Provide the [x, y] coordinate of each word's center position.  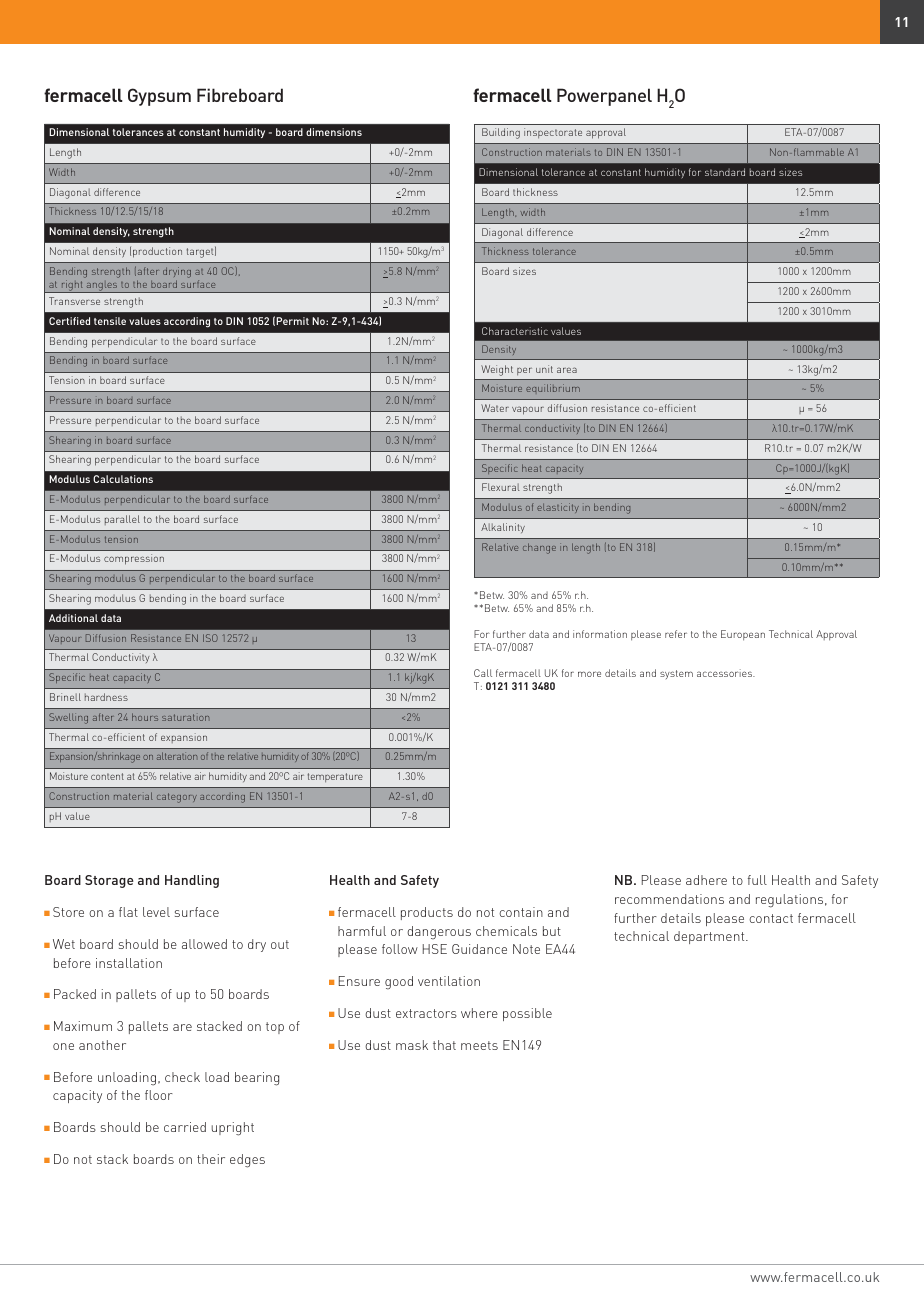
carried [185, 1127]
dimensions [334, 132]
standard [725, 172]
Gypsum [159, 97]
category [177, 798]
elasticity [558, 508]
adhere [706, 880]
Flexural [501, 487]
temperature [335, 777]
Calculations [123, 479]
